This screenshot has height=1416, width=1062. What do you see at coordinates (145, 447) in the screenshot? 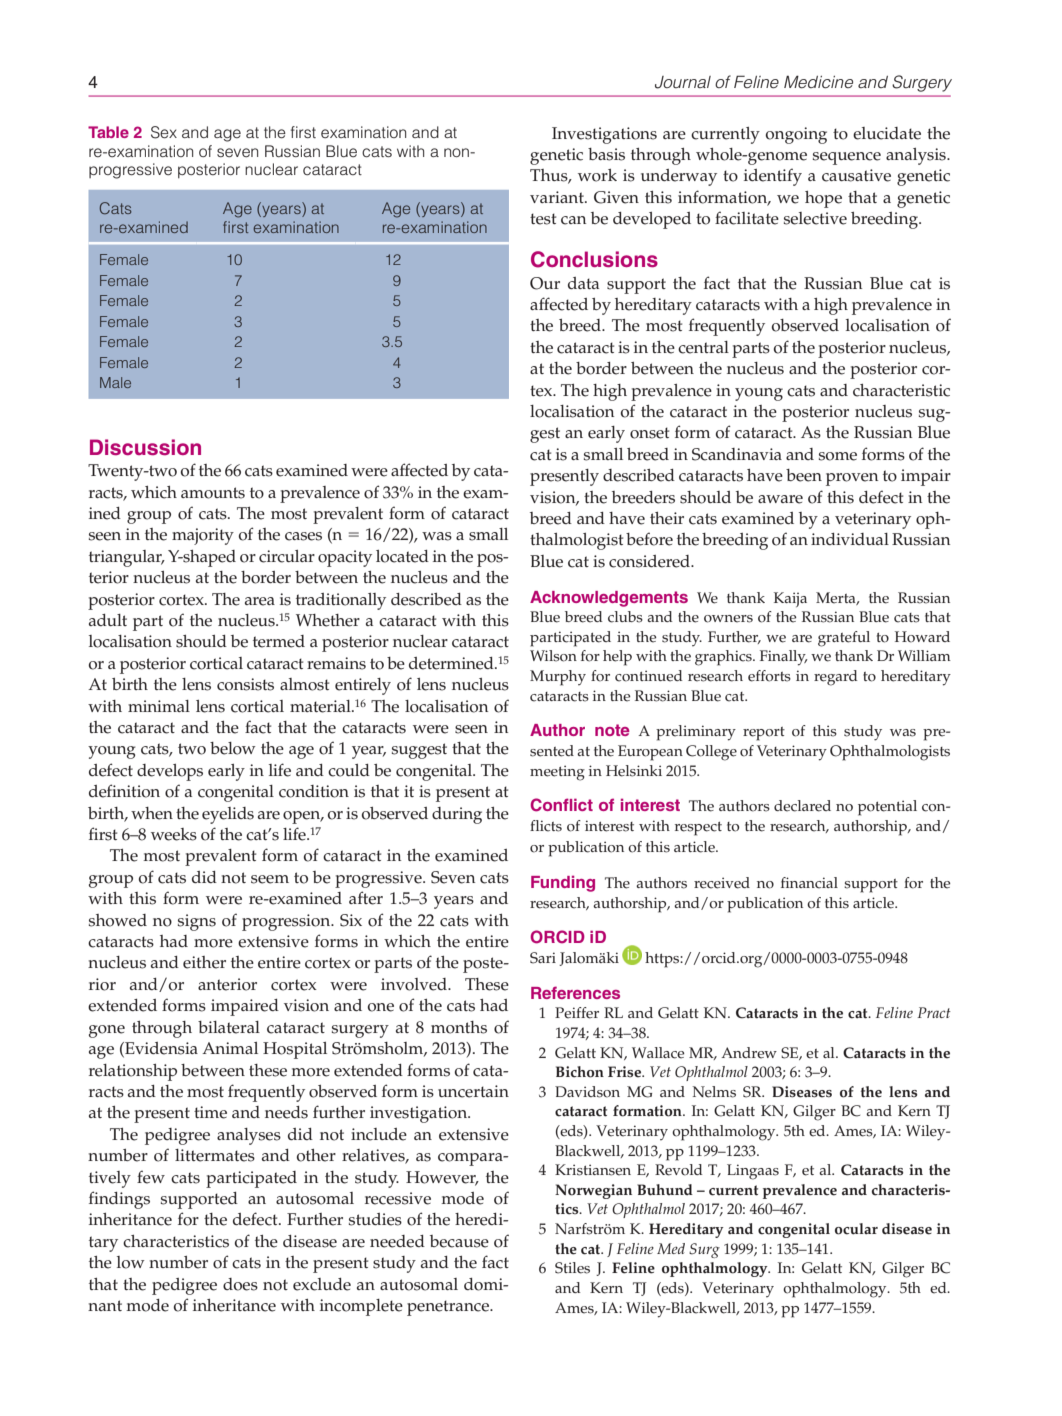
I see `Discussion` at bounding box center [145, 447].
